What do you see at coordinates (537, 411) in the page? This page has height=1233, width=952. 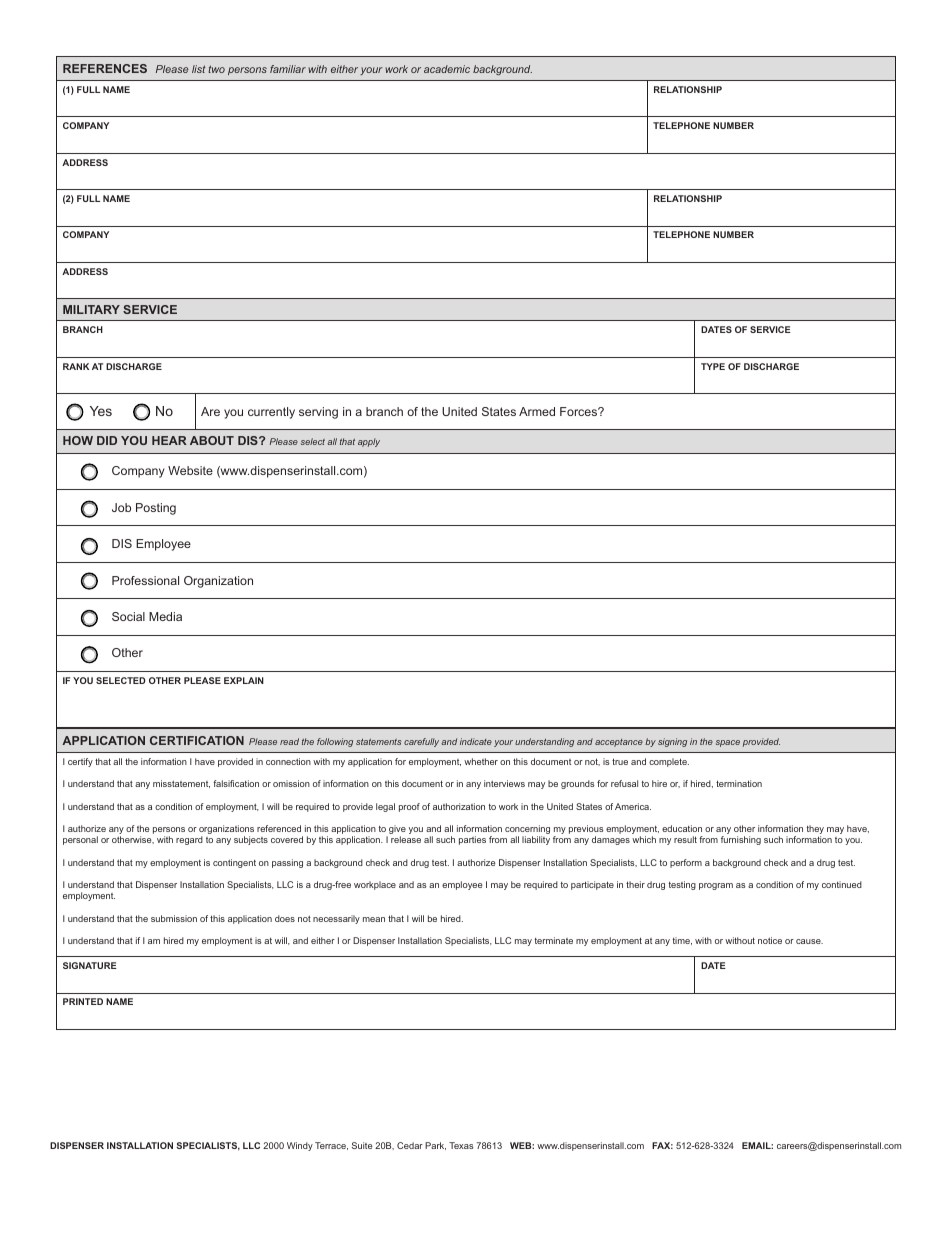 I see `Armed` at bounding box center [537, 411].
